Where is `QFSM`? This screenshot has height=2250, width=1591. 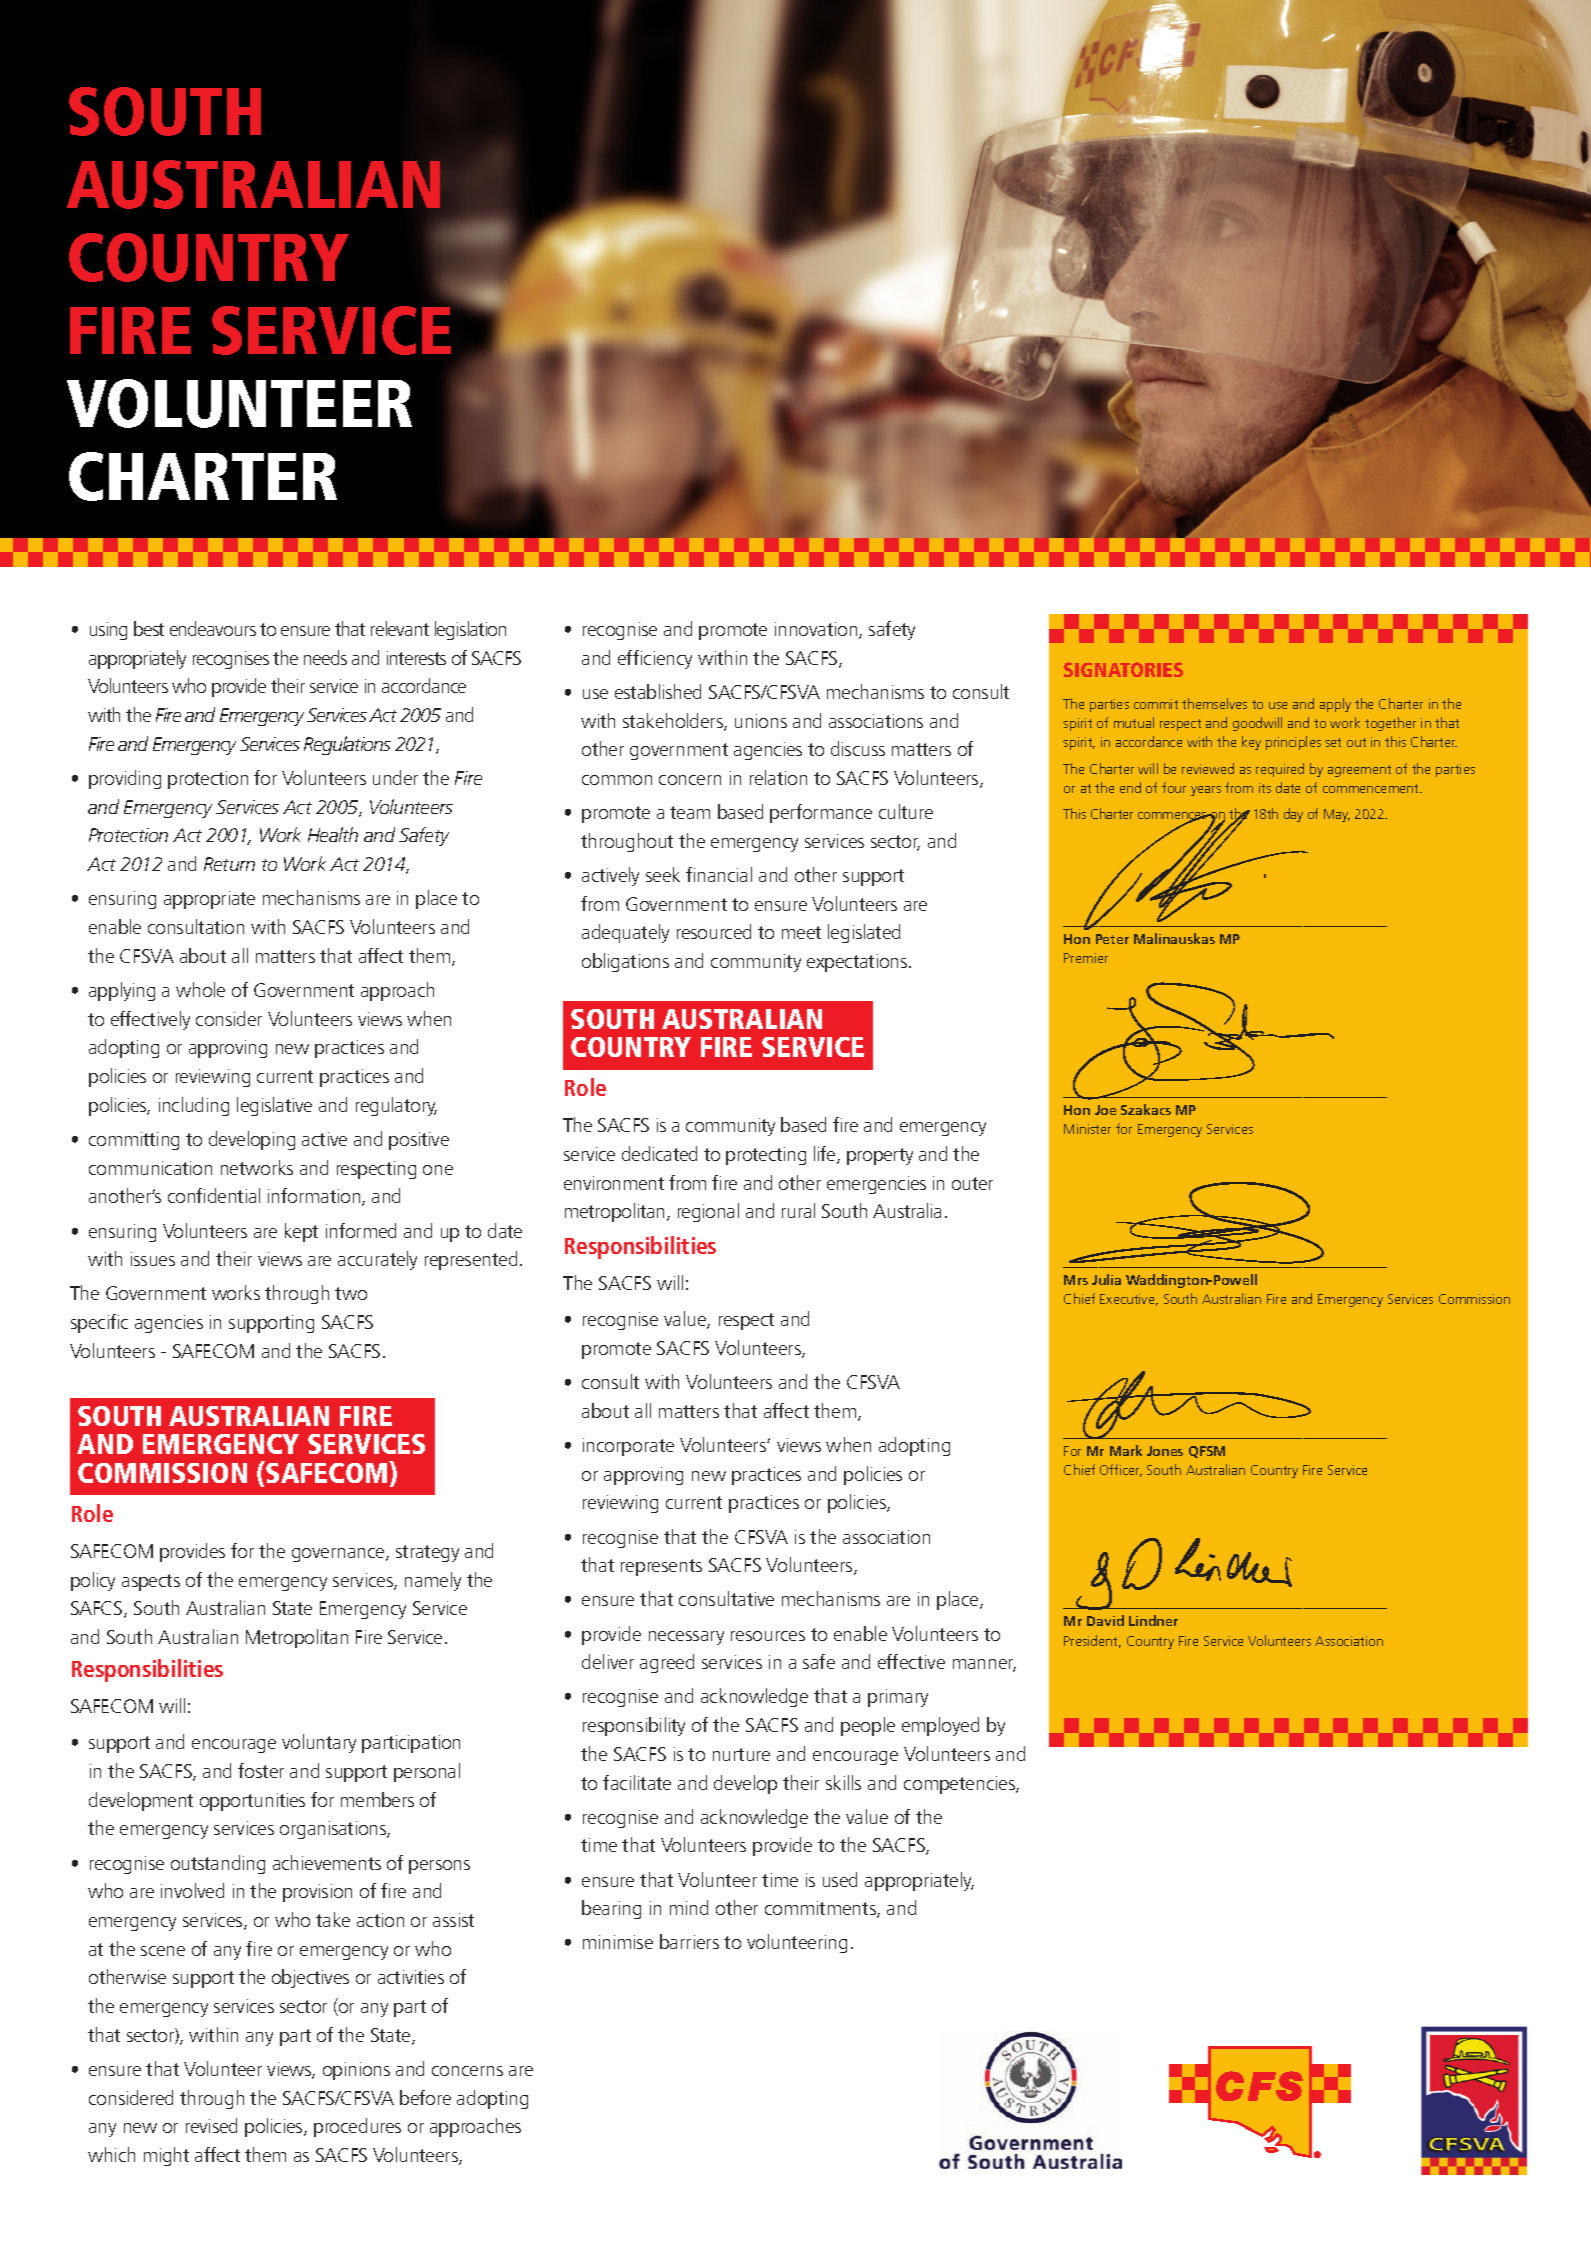
QFSM is located at coordinates (1207, 1452).
